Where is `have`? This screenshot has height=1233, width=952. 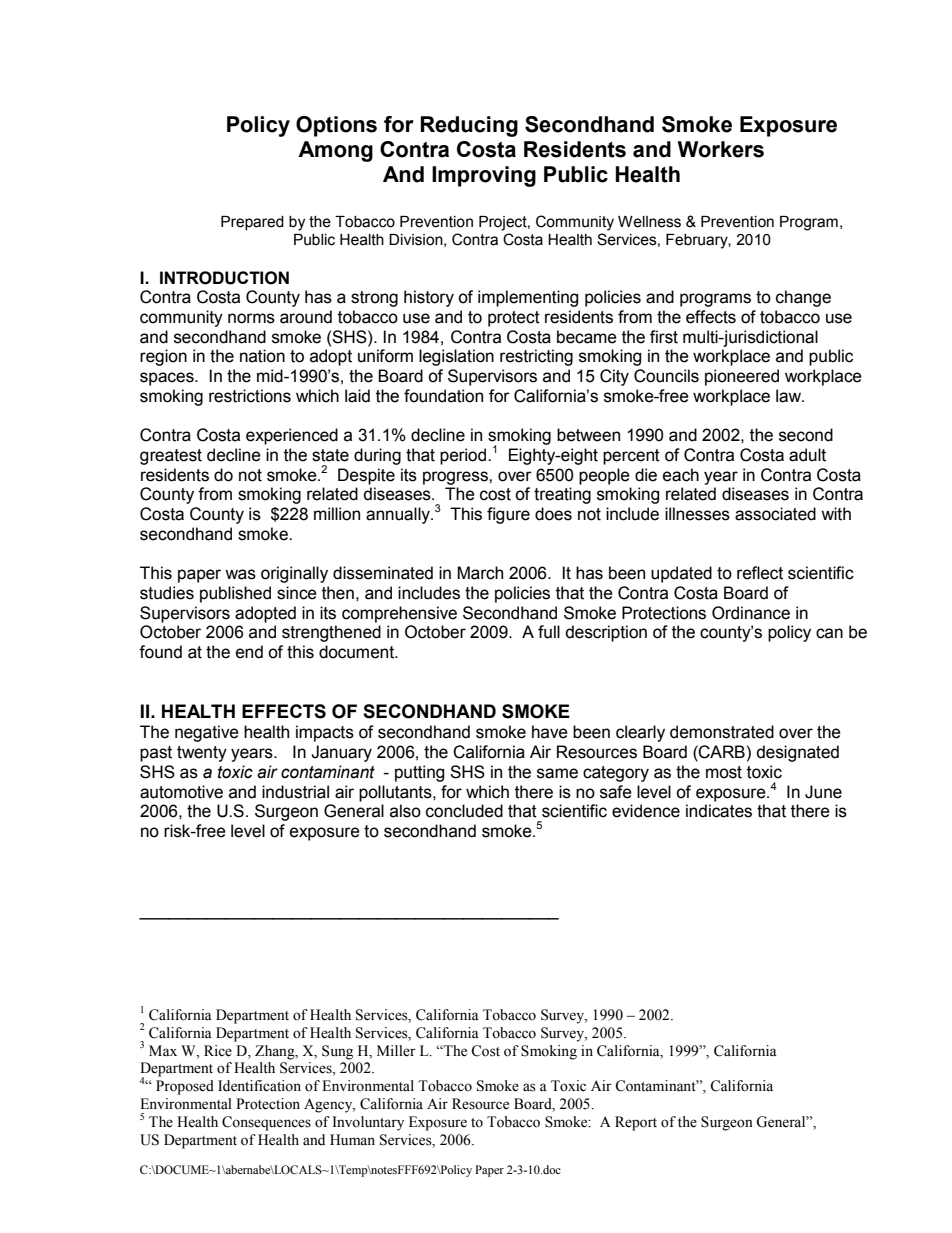
have is located at coordinates (550, 732).
